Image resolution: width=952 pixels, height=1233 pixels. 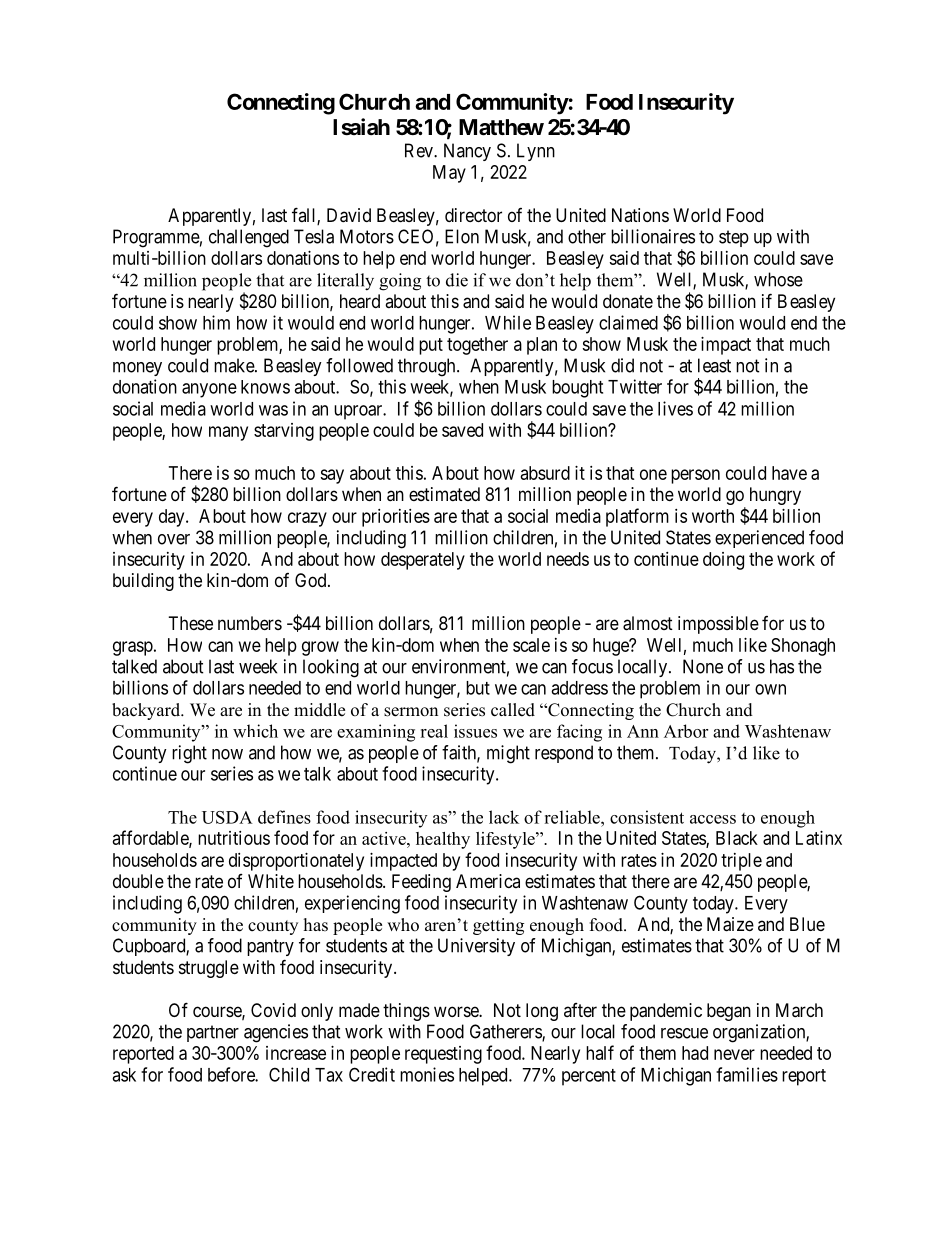 What do you see at coordinates (189, 754) in the screenshot?
I see `right` at bounding box center [189, 754].
